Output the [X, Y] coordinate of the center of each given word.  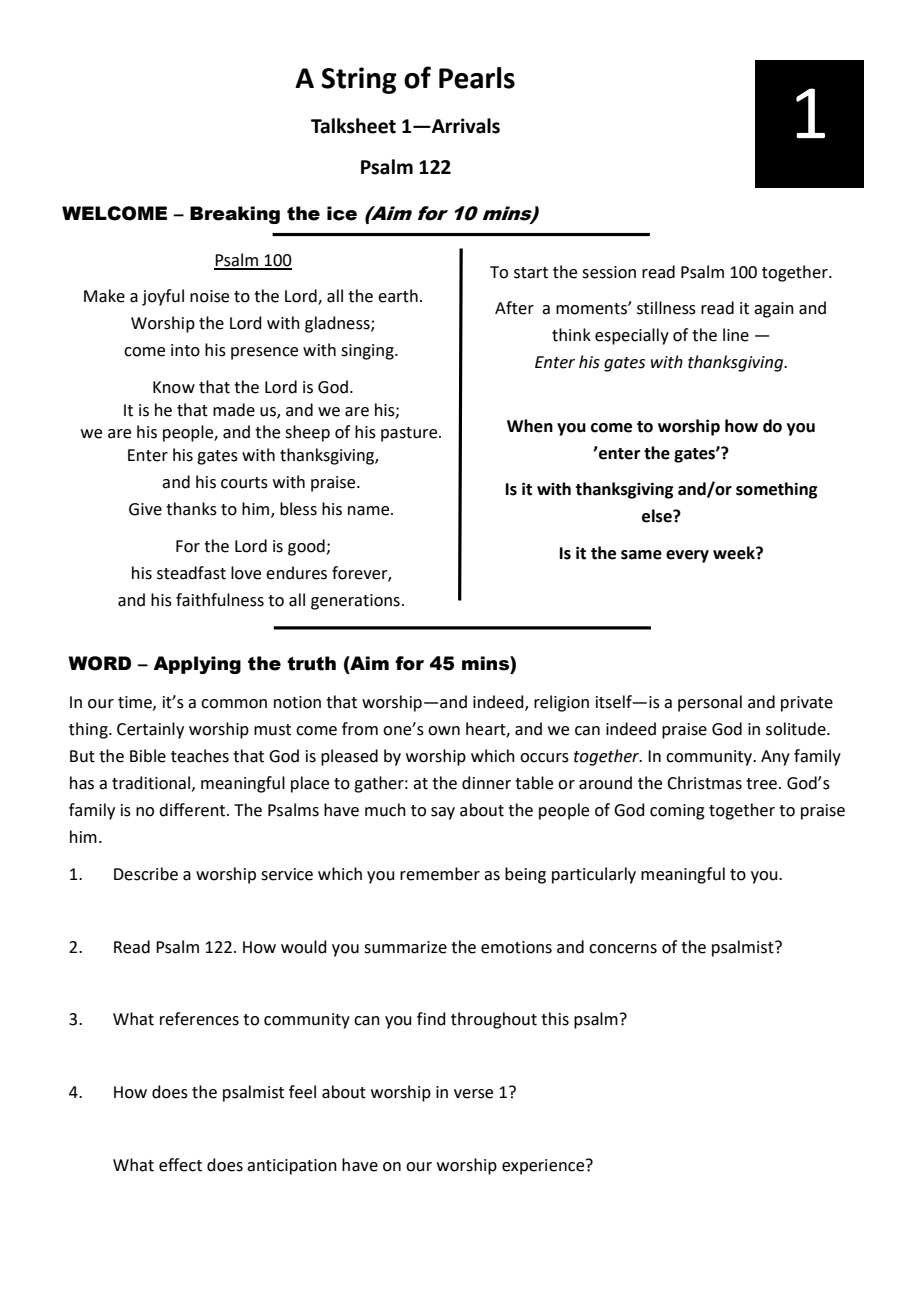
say [443, 813]
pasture [410, 434]
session [609, 272]
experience [544, 1167]
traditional [151, 783]
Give [145, 509]
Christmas [704, 783]
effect [180, 1165]
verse [473, 1094]
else [658, 516]
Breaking [235, 215]
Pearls [477, 78]
